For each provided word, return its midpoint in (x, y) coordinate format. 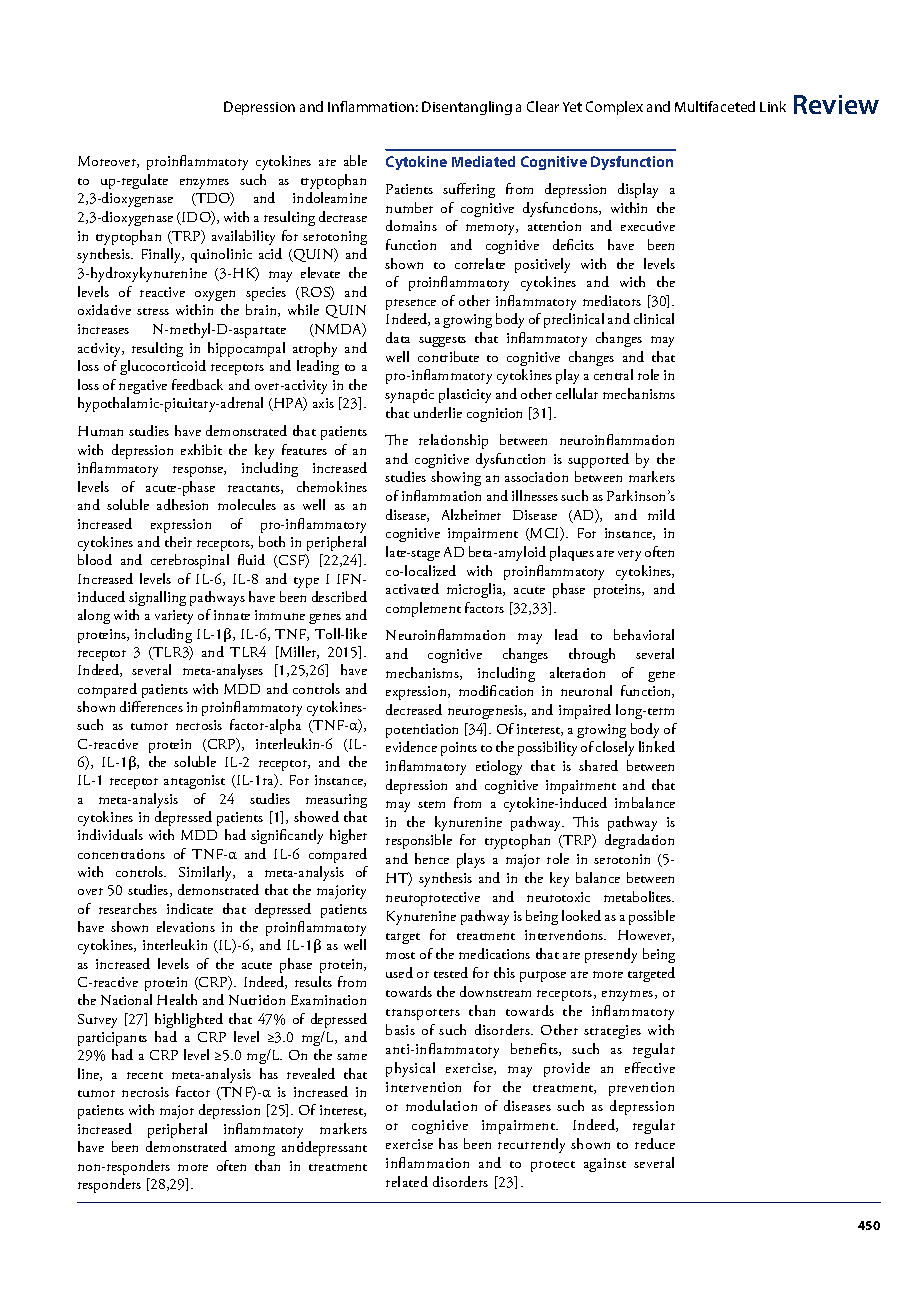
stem (431, 804)
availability (243, 237)
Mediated (483, 161)
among (255, 1150)
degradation (639, 841)
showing (456, 478)
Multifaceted (715, 106)
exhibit (201, 449)
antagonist (194, 782)
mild (661, 514)
